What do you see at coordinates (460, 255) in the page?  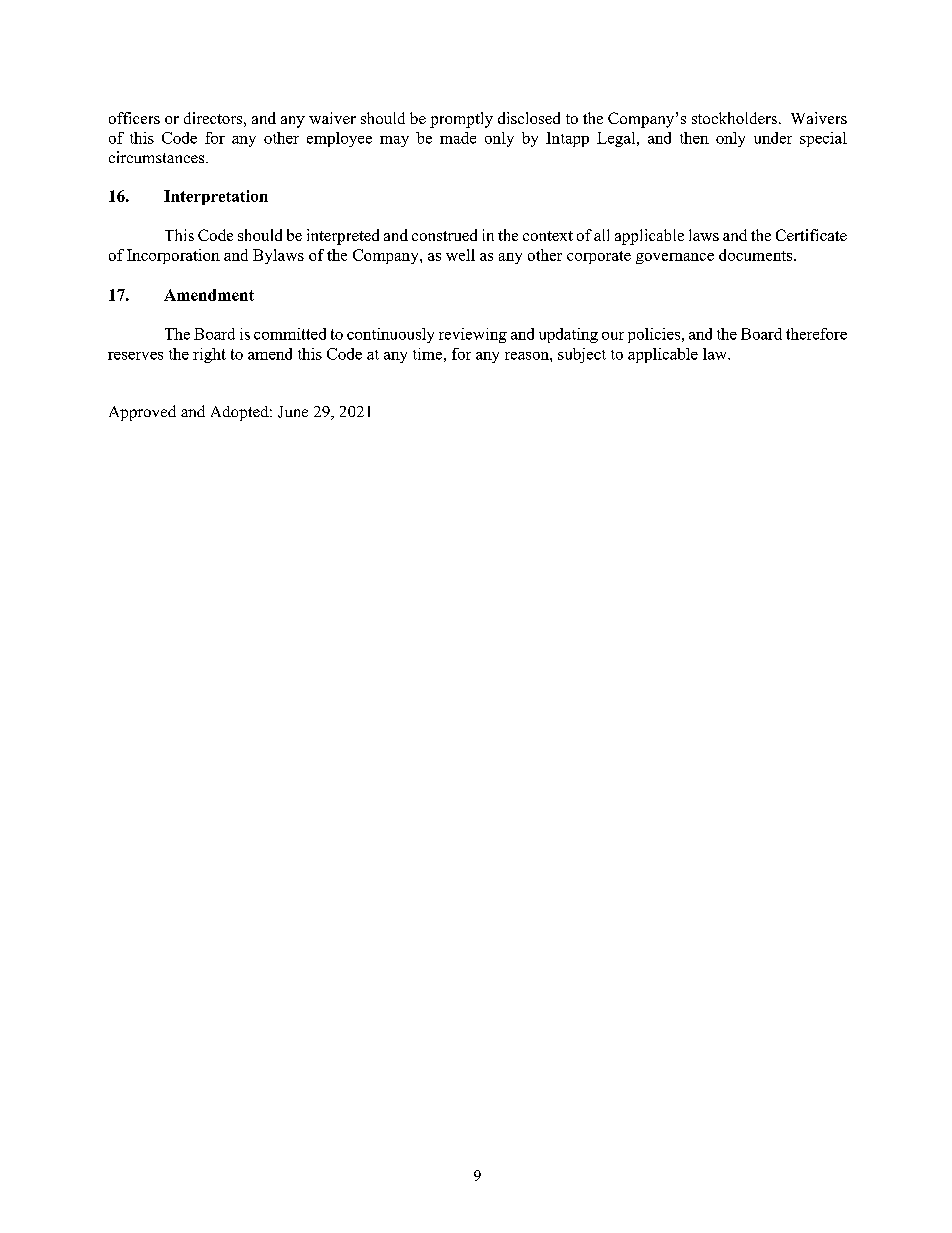 I see `well` at bounding box center [460, 255].
